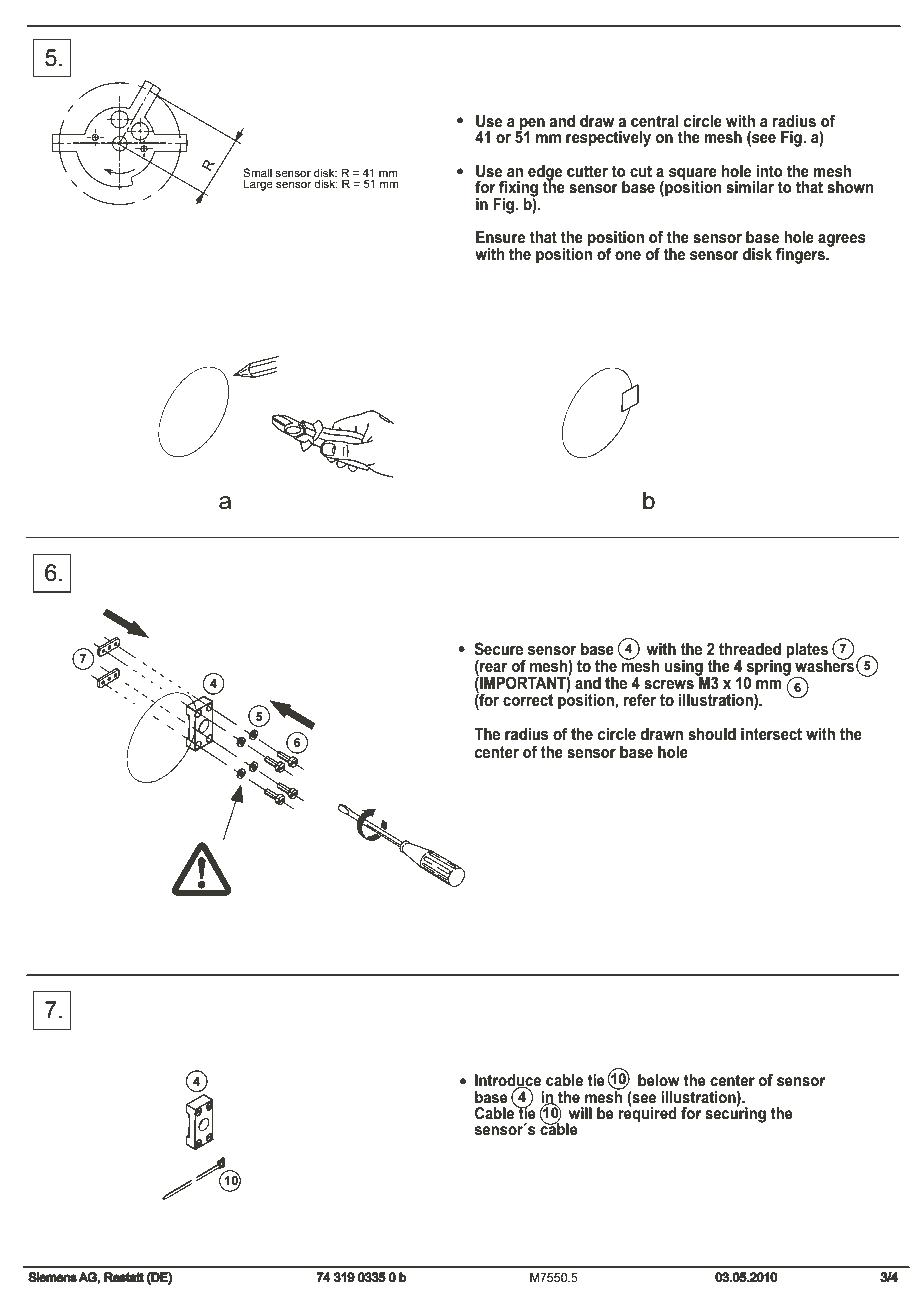  Describe the element at coordinates (580, 1113) in the image. I see `will` at that location.
